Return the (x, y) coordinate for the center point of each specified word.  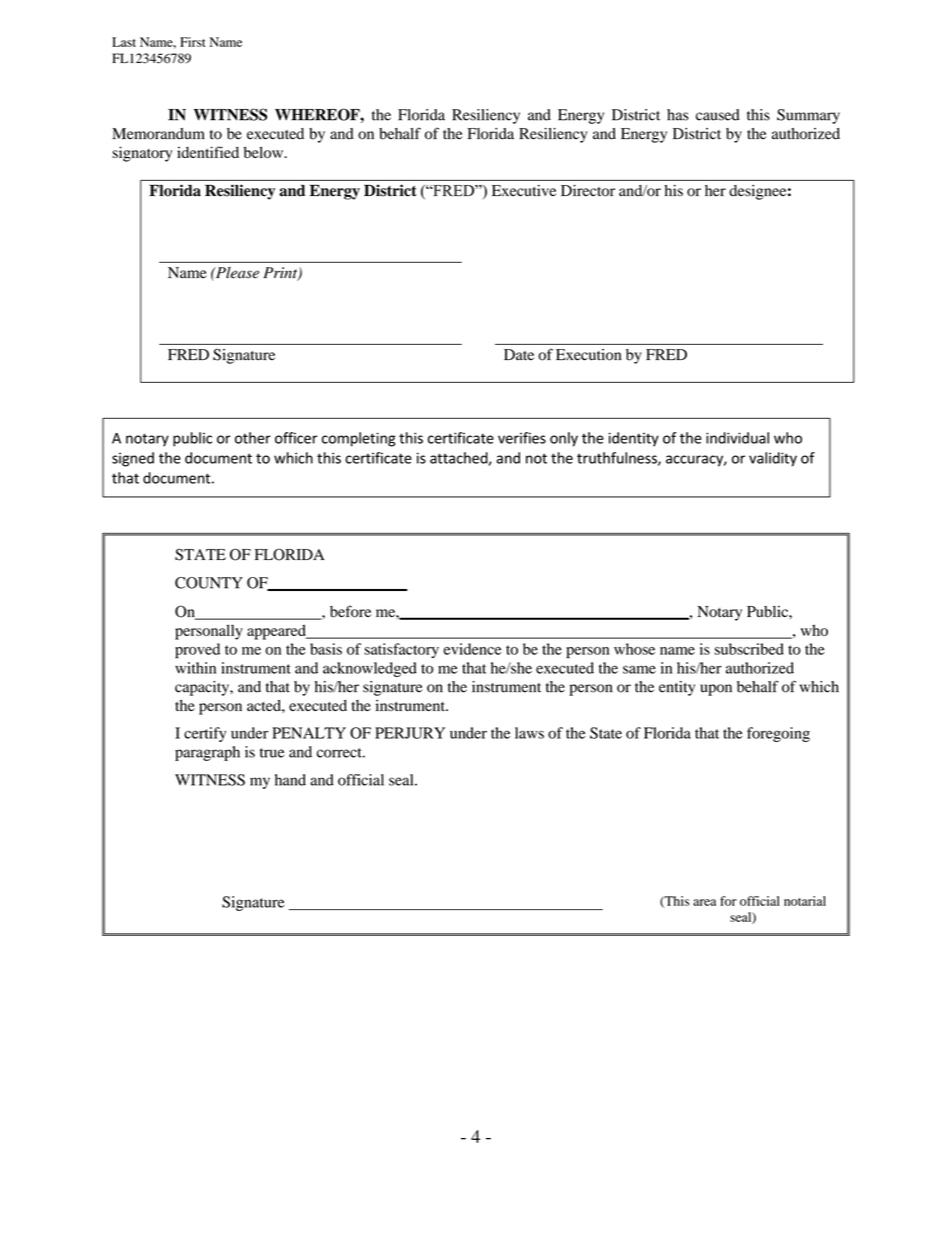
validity (773, 459)
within (195, 668)
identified (208, 152)
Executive (524, 190)
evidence (472, 649)
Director (588, 191)
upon (716, 690)
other (253, 438)
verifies (522, 438)
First (192, 42)
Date (519, 355)
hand (290, 780)
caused (718, 115)
